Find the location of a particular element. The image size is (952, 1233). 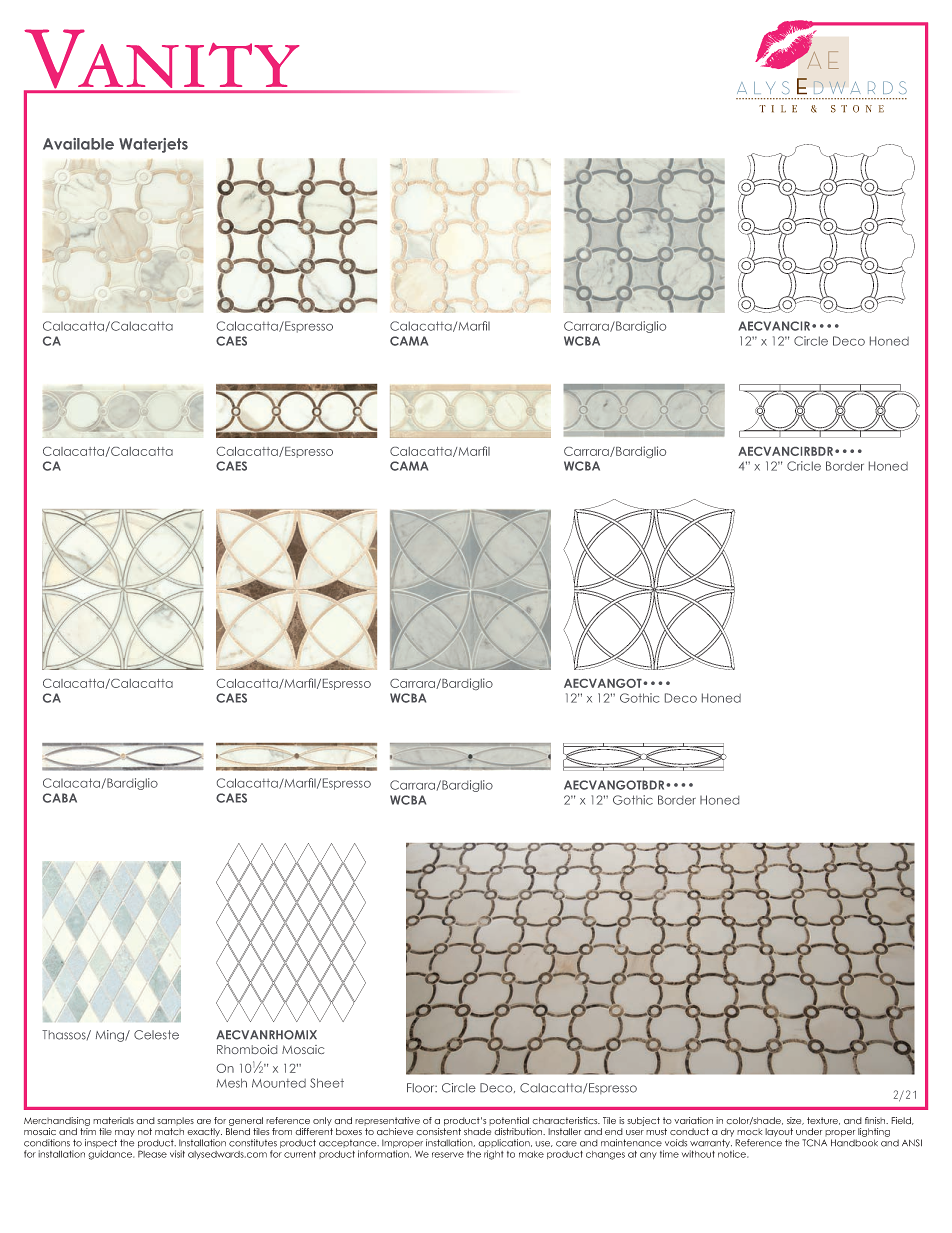

Rhomboid is located at coordinates (247, 1049).
